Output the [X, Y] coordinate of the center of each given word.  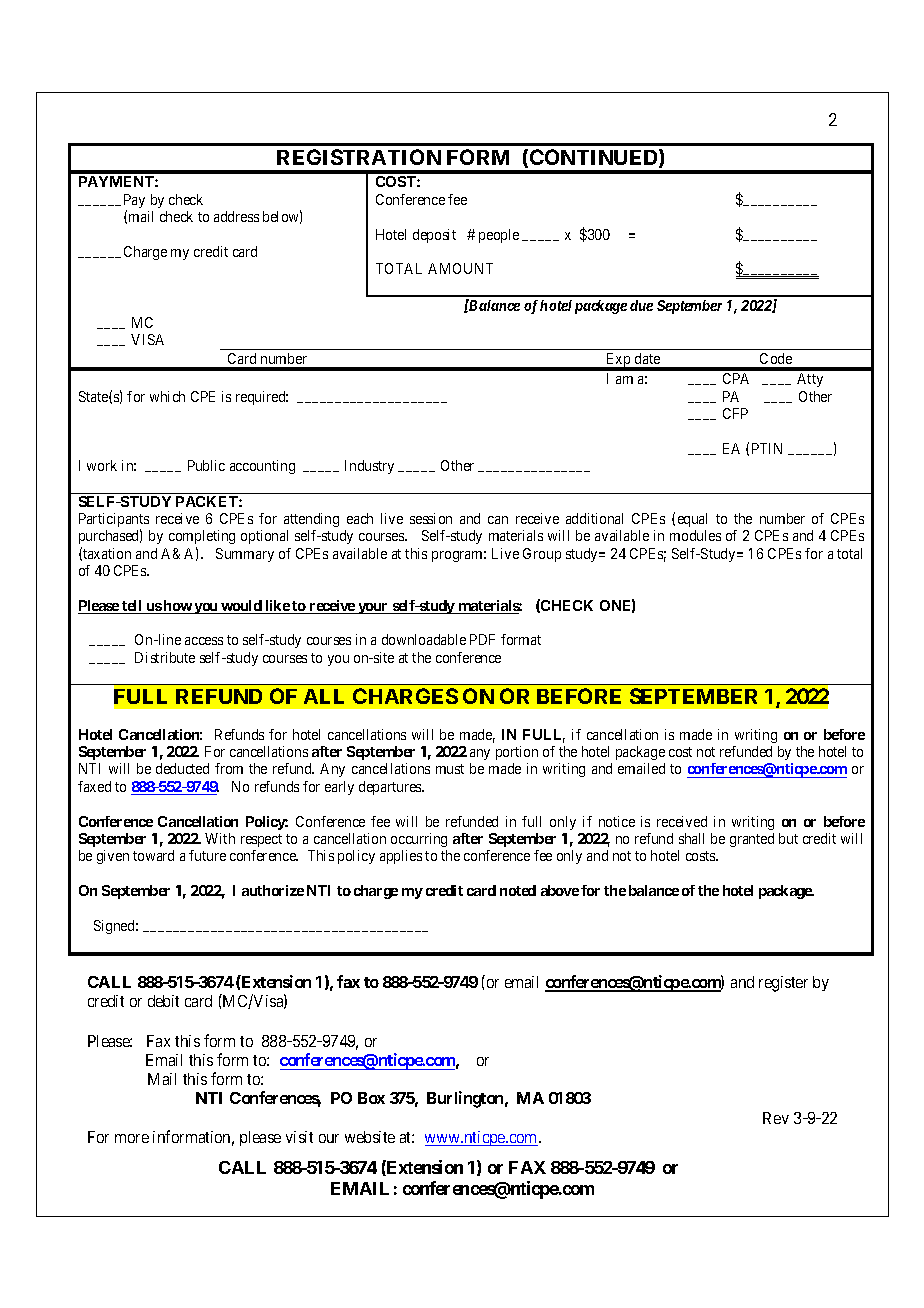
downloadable [424, 639]
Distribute [165, 657]
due [641, 305]
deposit [434, 236]
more [132, 1138]
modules [695, 535]
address [236, 216]
